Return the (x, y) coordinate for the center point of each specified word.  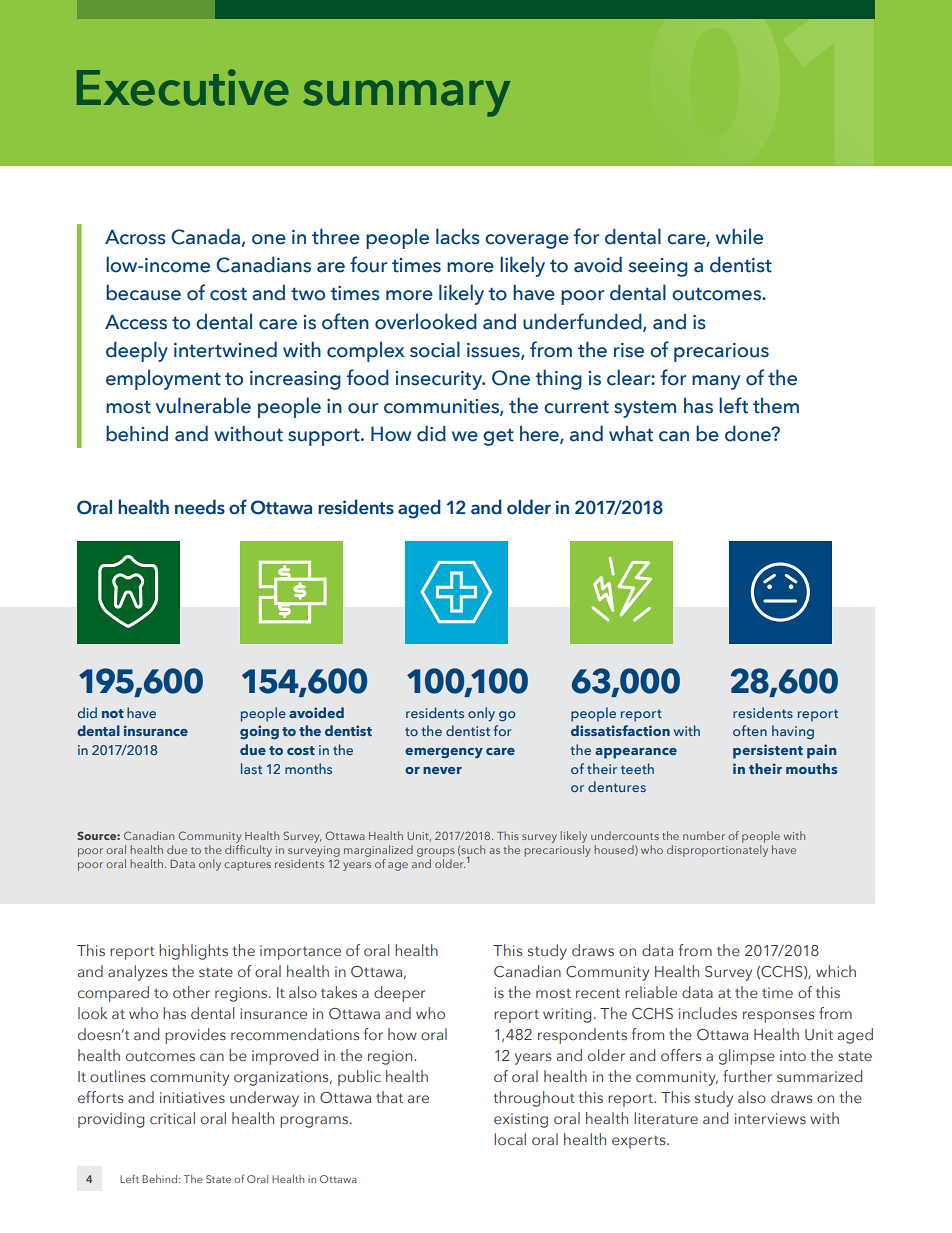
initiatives (192, 1097)
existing (521, 1120)
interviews (770, 1118)
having (793, 732)
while (739, 236)
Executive (183, 87)
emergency (444, 753)
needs (200, 507)
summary (406, 98)
